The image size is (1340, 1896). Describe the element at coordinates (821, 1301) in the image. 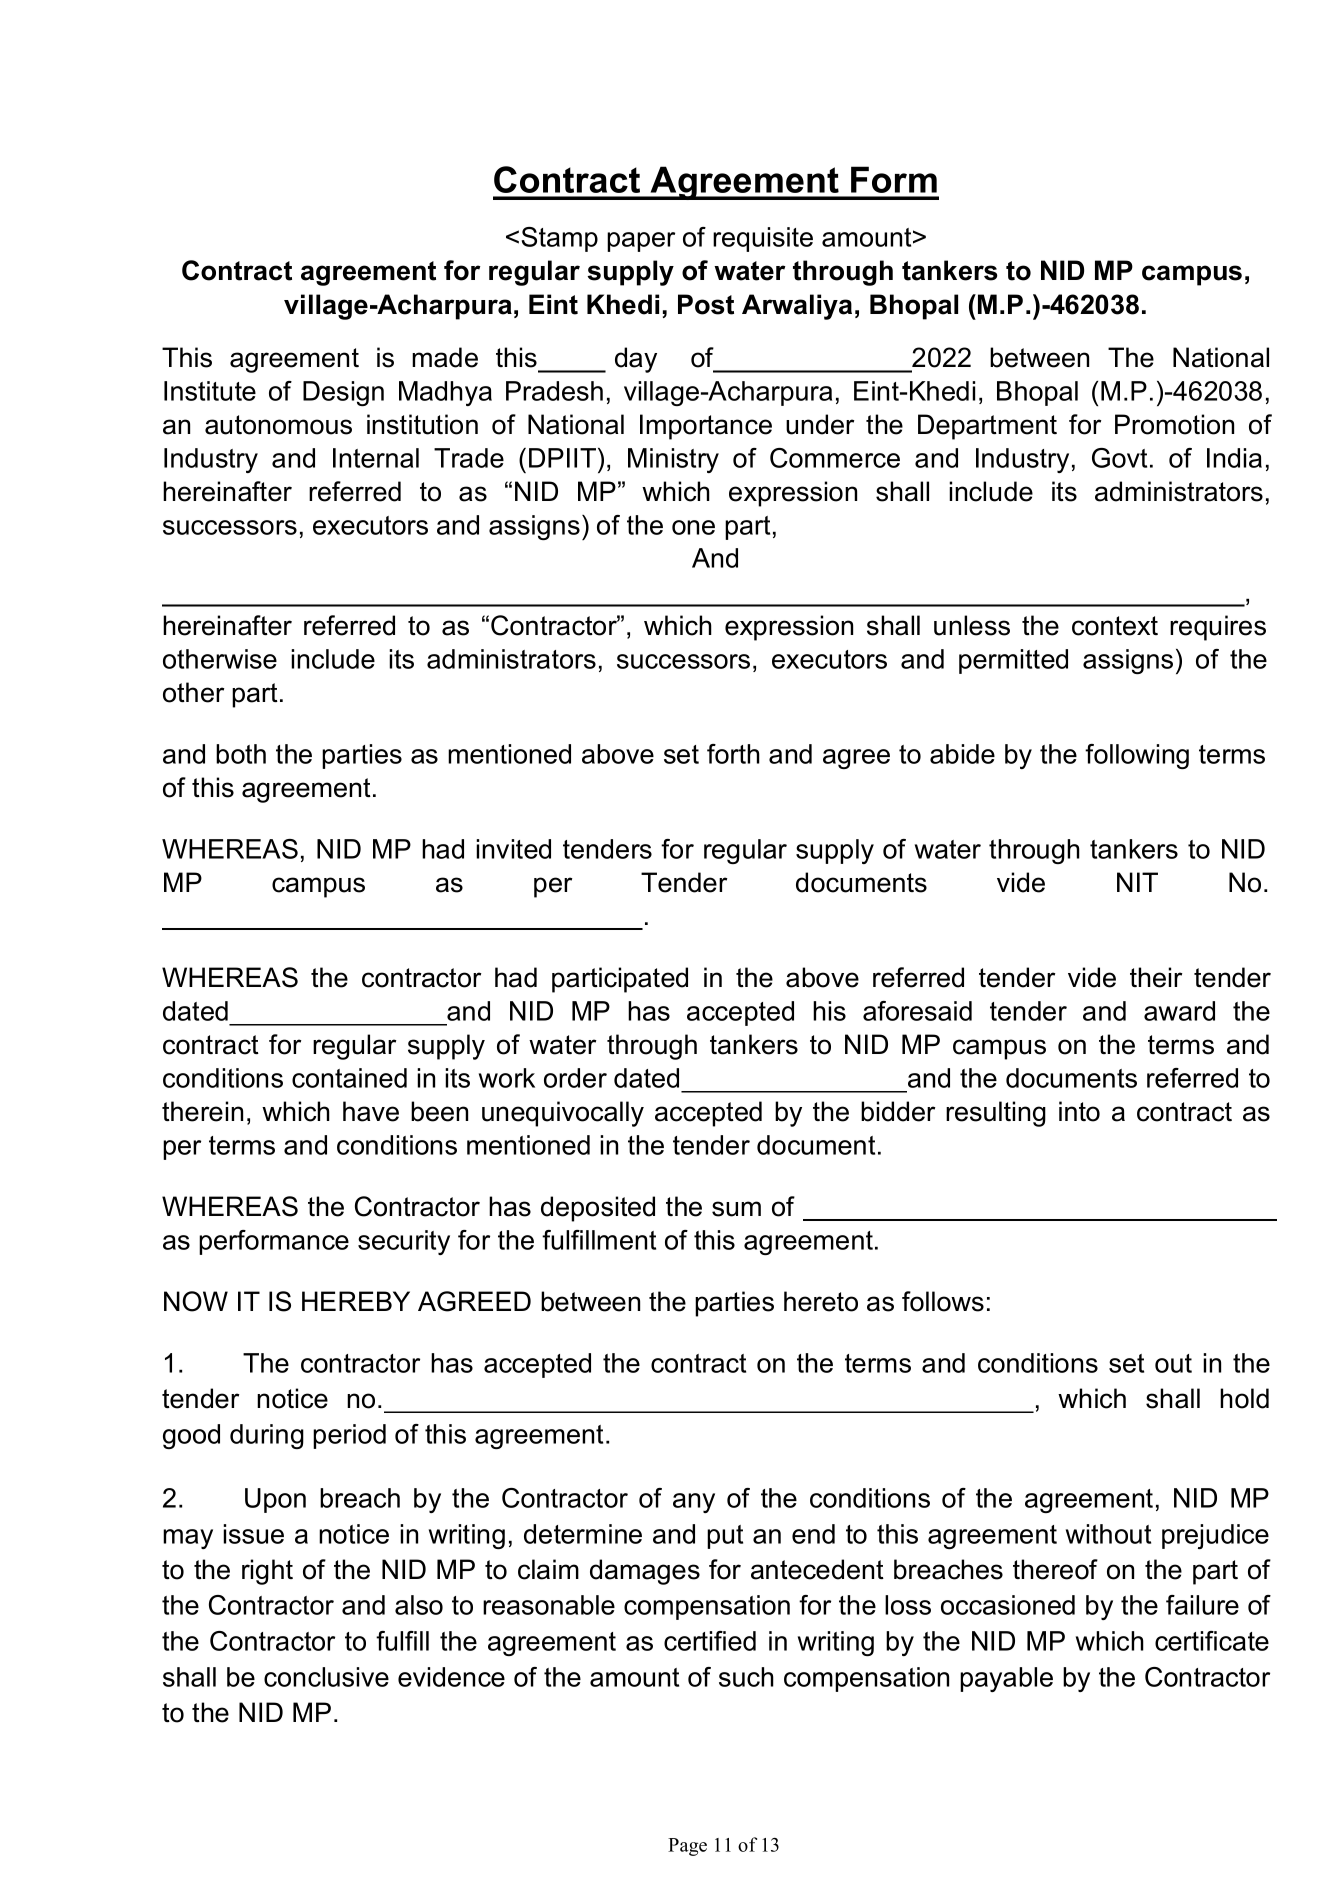

I see `hereto` at that location.
